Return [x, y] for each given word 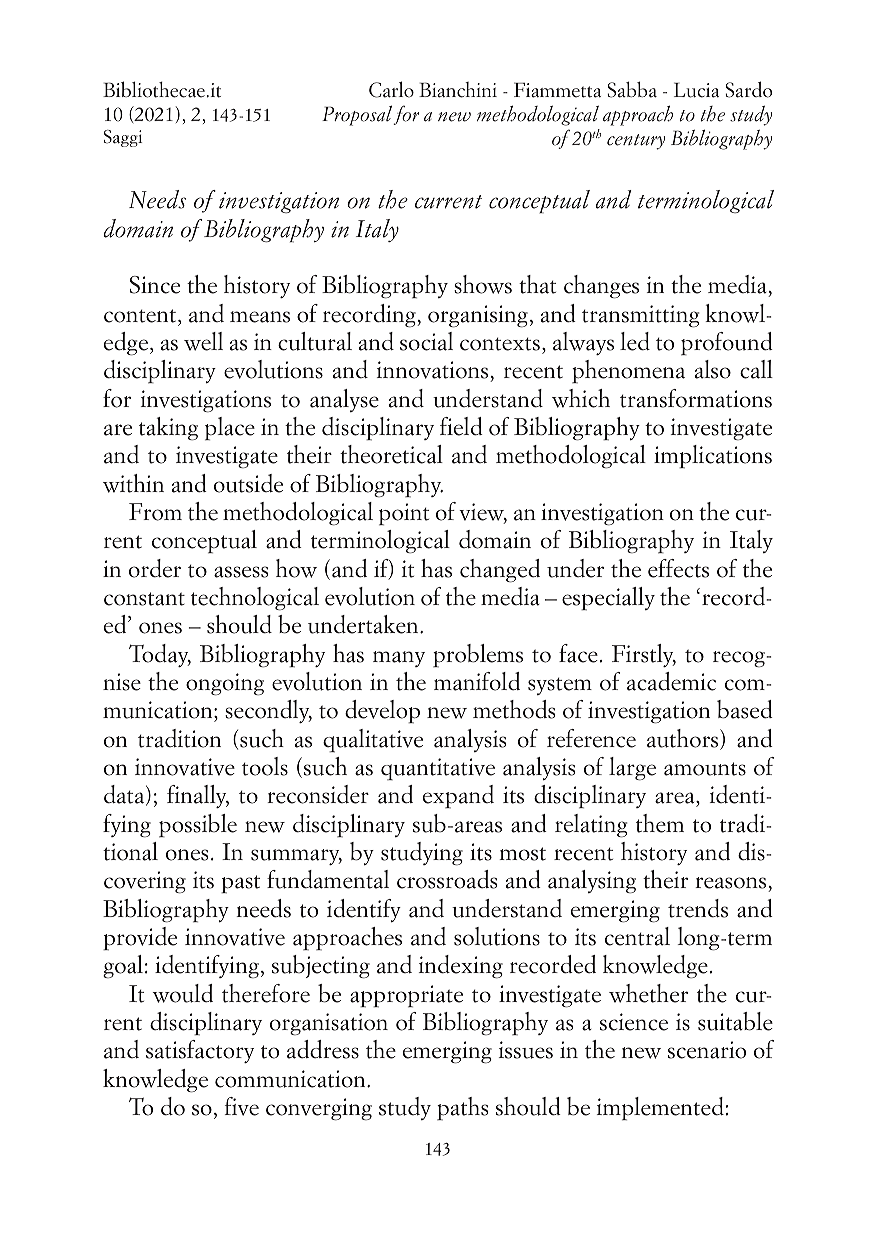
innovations [434, 371]
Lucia [696, 90]
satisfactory [200, 1051]
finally [198, 796]
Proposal [358, 115]
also [713, 369]
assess [241, 572]
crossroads [447, 879]
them [660, 823]
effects [678, 568]
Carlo [391, 89]
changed [500, 571]
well [203, 341]
